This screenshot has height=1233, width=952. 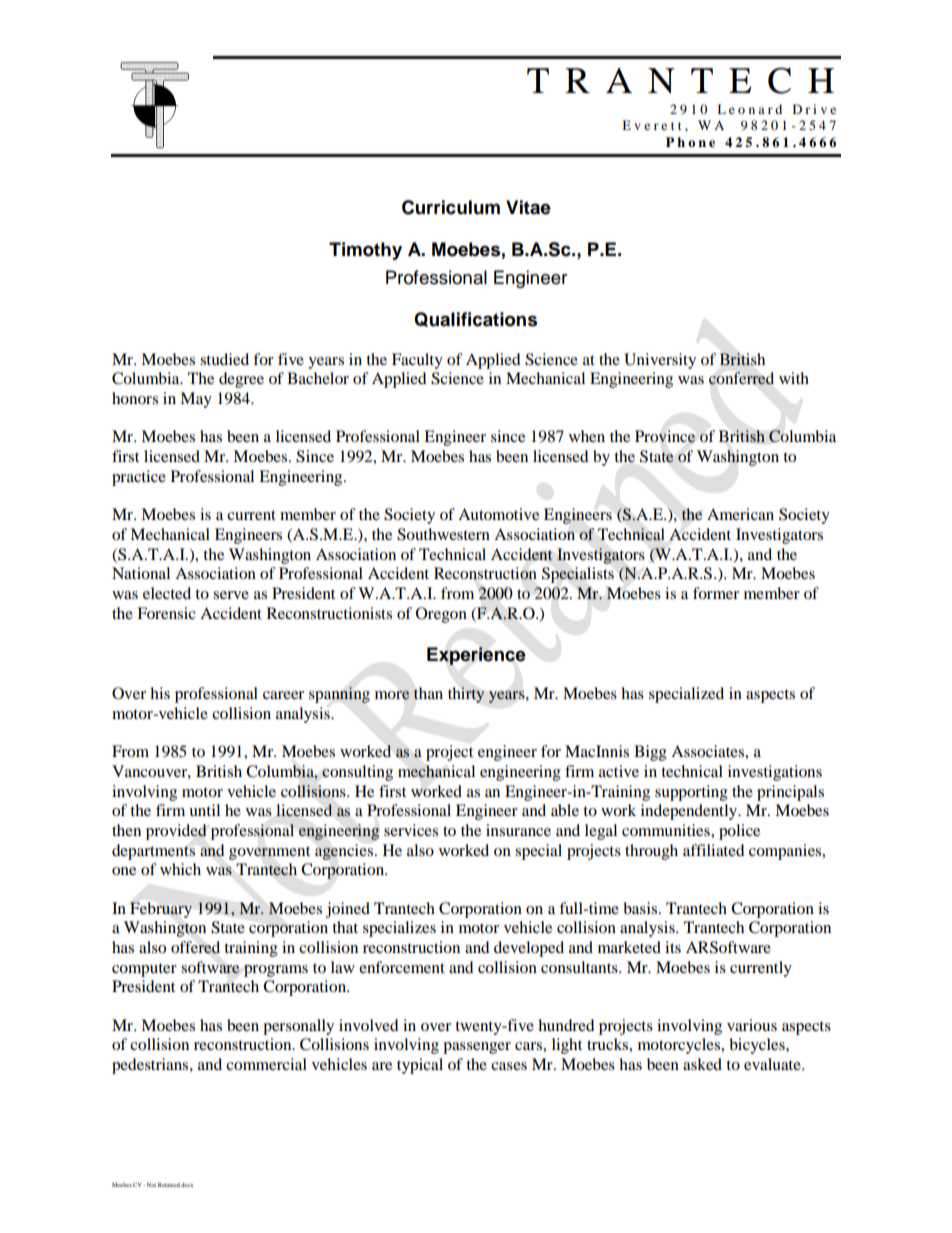 What do you see at coordinates (160, 693) in the screenshot?
I see `his` at bounding box center [160, 693].
